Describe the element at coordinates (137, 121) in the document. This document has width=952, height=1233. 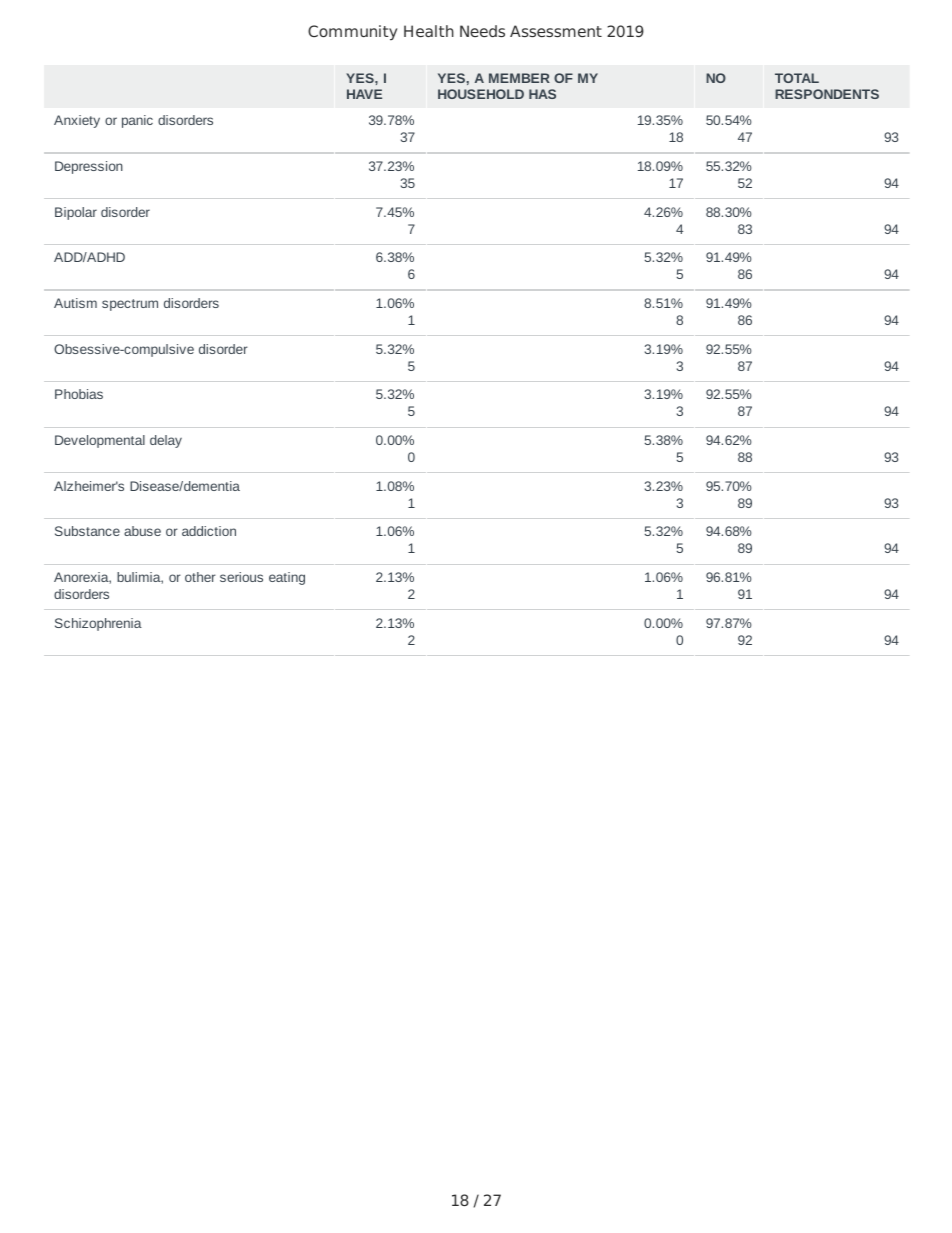
I see `panic` at that location.
